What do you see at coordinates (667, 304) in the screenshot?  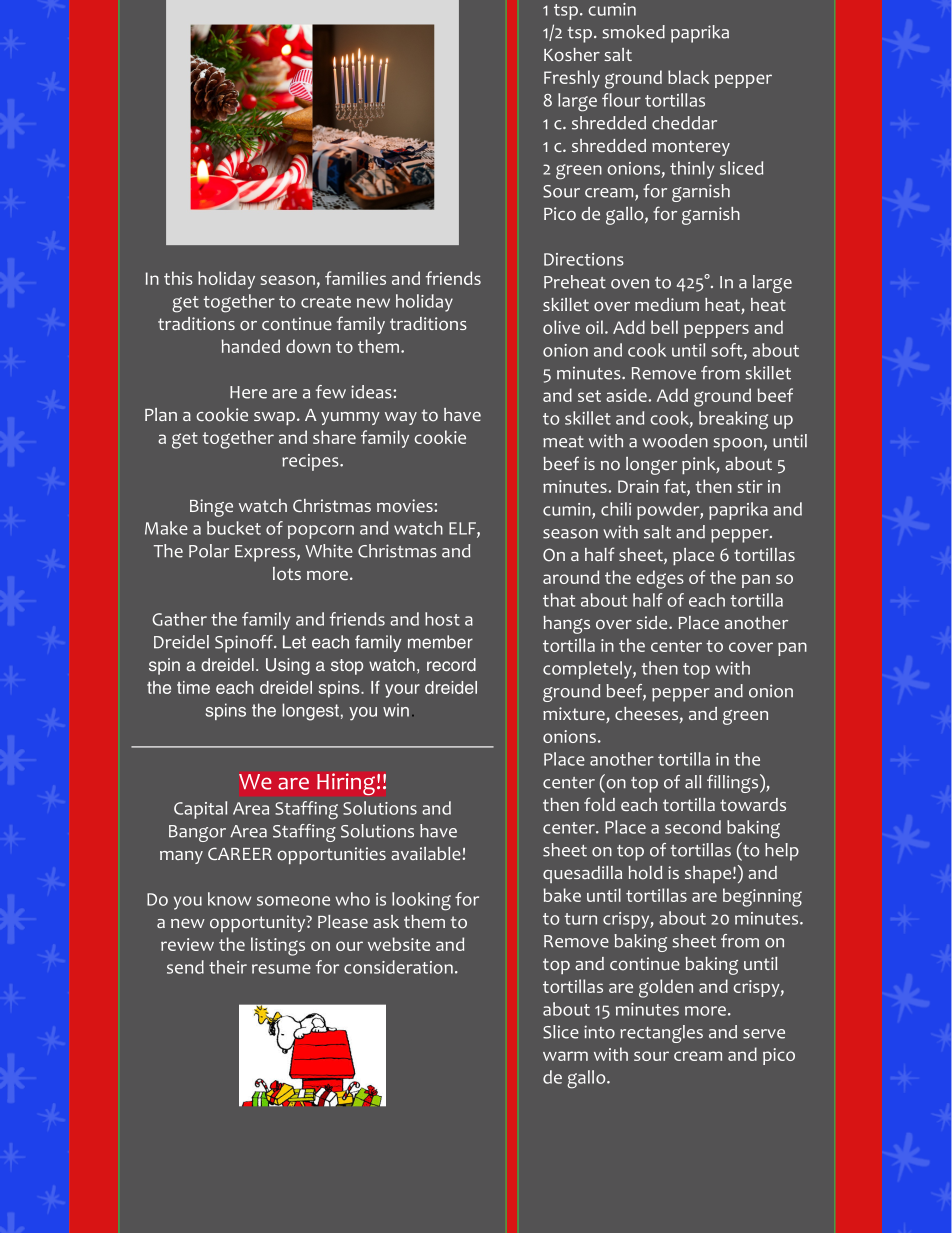 I see `medium` at bounding box center [667, 304].
